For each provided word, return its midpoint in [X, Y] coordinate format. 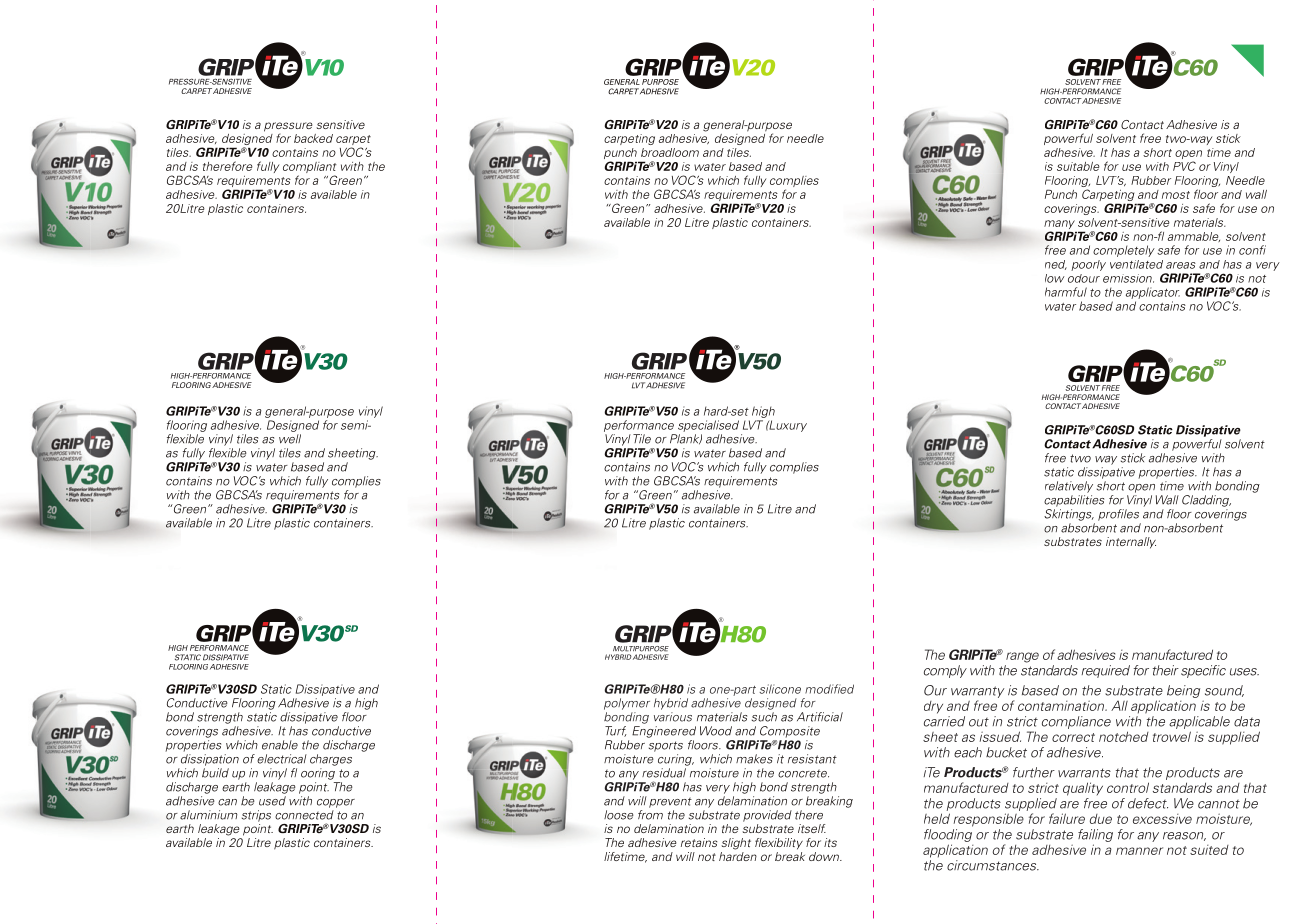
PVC [1184, 166]
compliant [310, 169]
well [290, 439]
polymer [627, 704]
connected [304, 815]
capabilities [1074, 501]
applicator [1153, 293]
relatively [1069, 487]
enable [280, 745]
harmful [1066, 292]
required [1106, 671]
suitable [1078, 166]
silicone [780, 689]
